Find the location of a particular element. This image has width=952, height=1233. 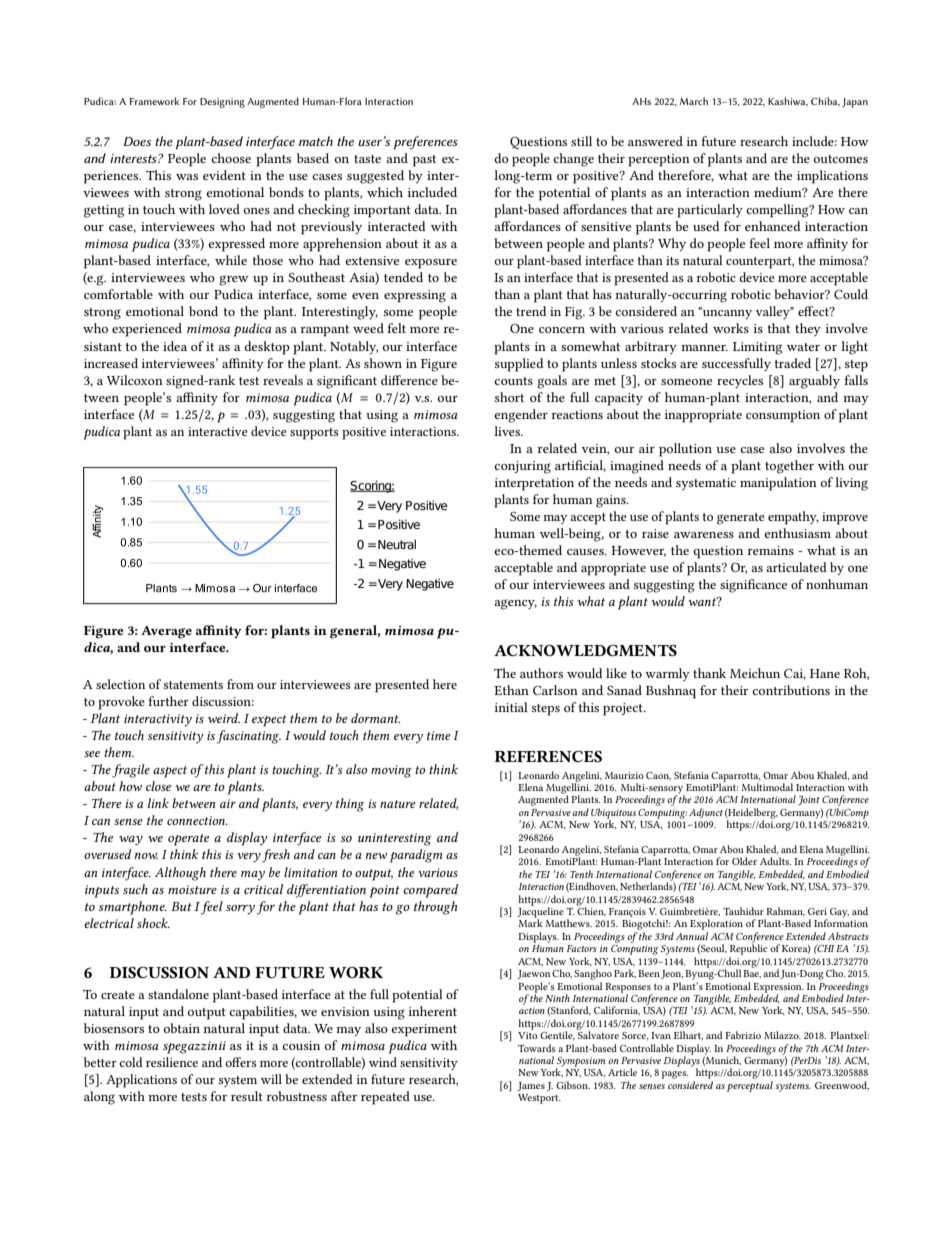

James is located at coordinates (531, 1086).
